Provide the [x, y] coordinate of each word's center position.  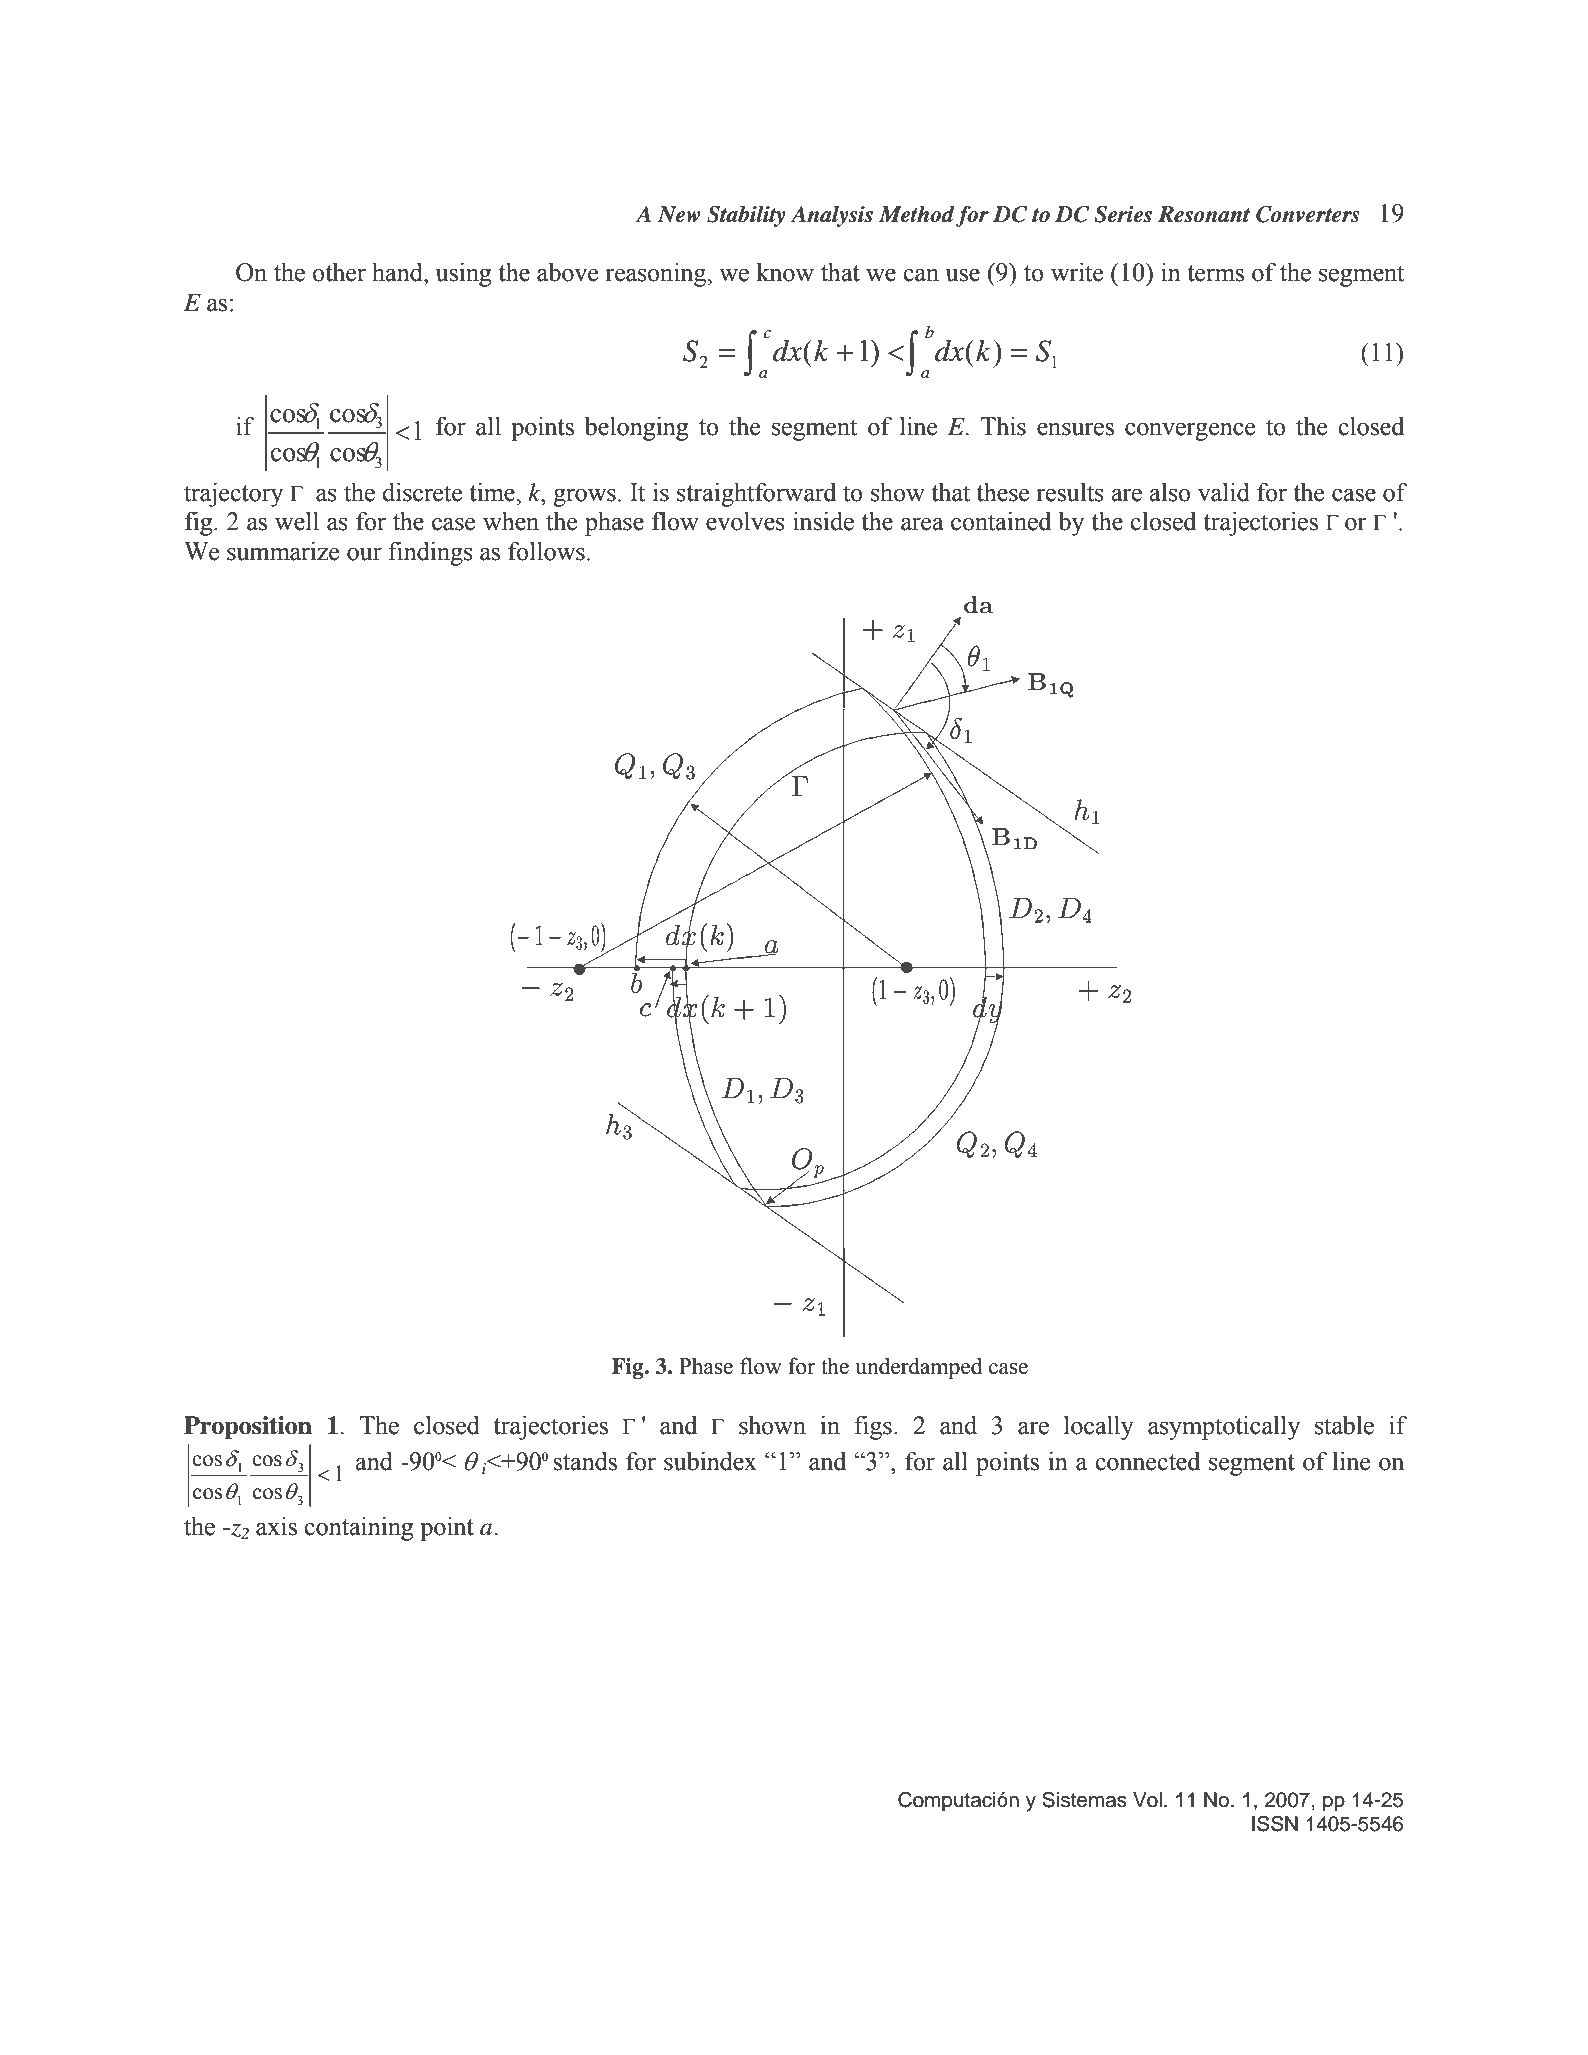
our [364, 554]
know [785, 272]
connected [1147, 1461]
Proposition [248, 1428]
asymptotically [1224, 1427]
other [339, 272]
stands [585, 1461]
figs [873, 1427]
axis [276, 1526]
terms [1215, 273]
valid [1224, 492]
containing [358, 1528]
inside [823, 521]
